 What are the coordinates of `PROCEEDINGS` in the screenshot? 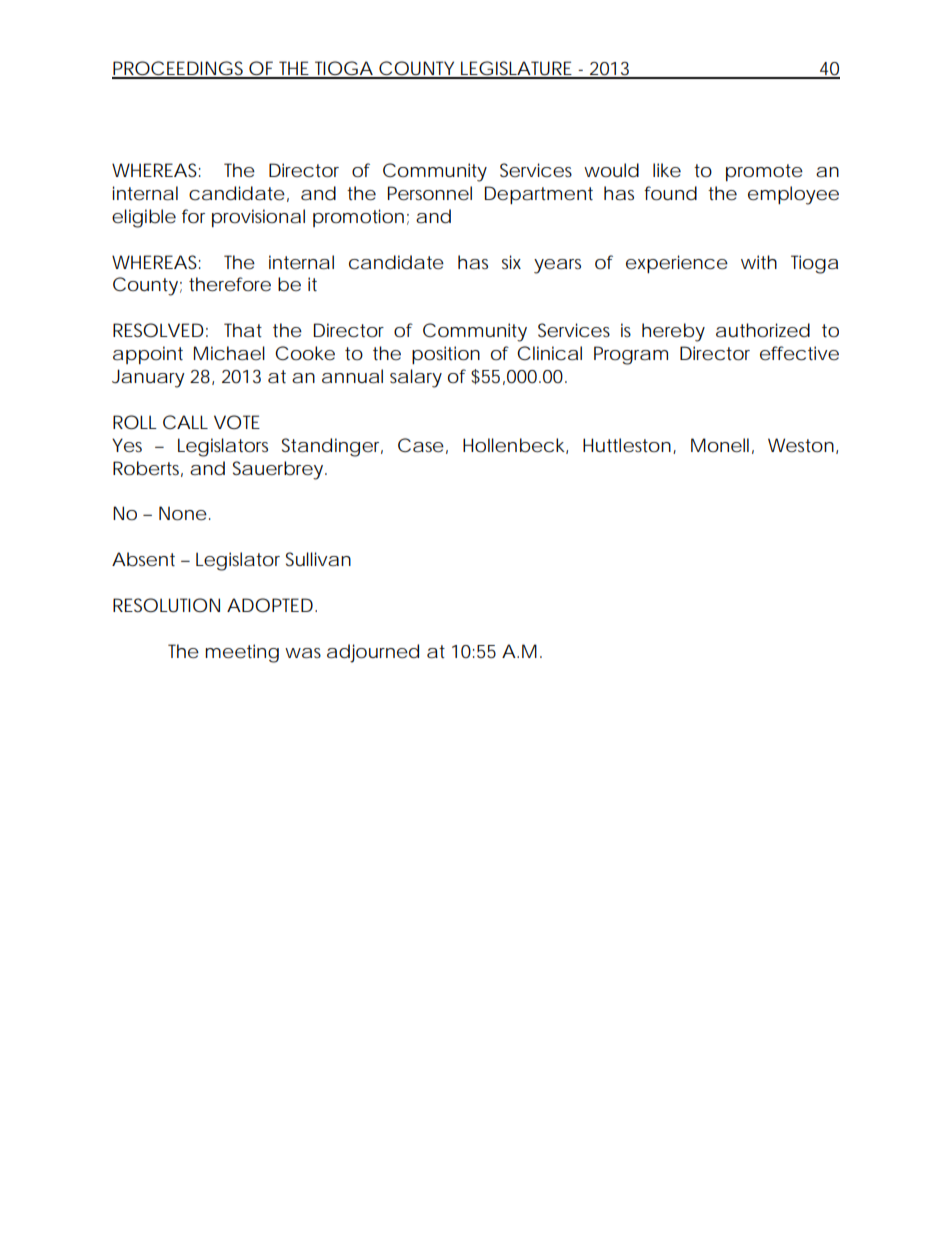 It's located at (179, 69).
